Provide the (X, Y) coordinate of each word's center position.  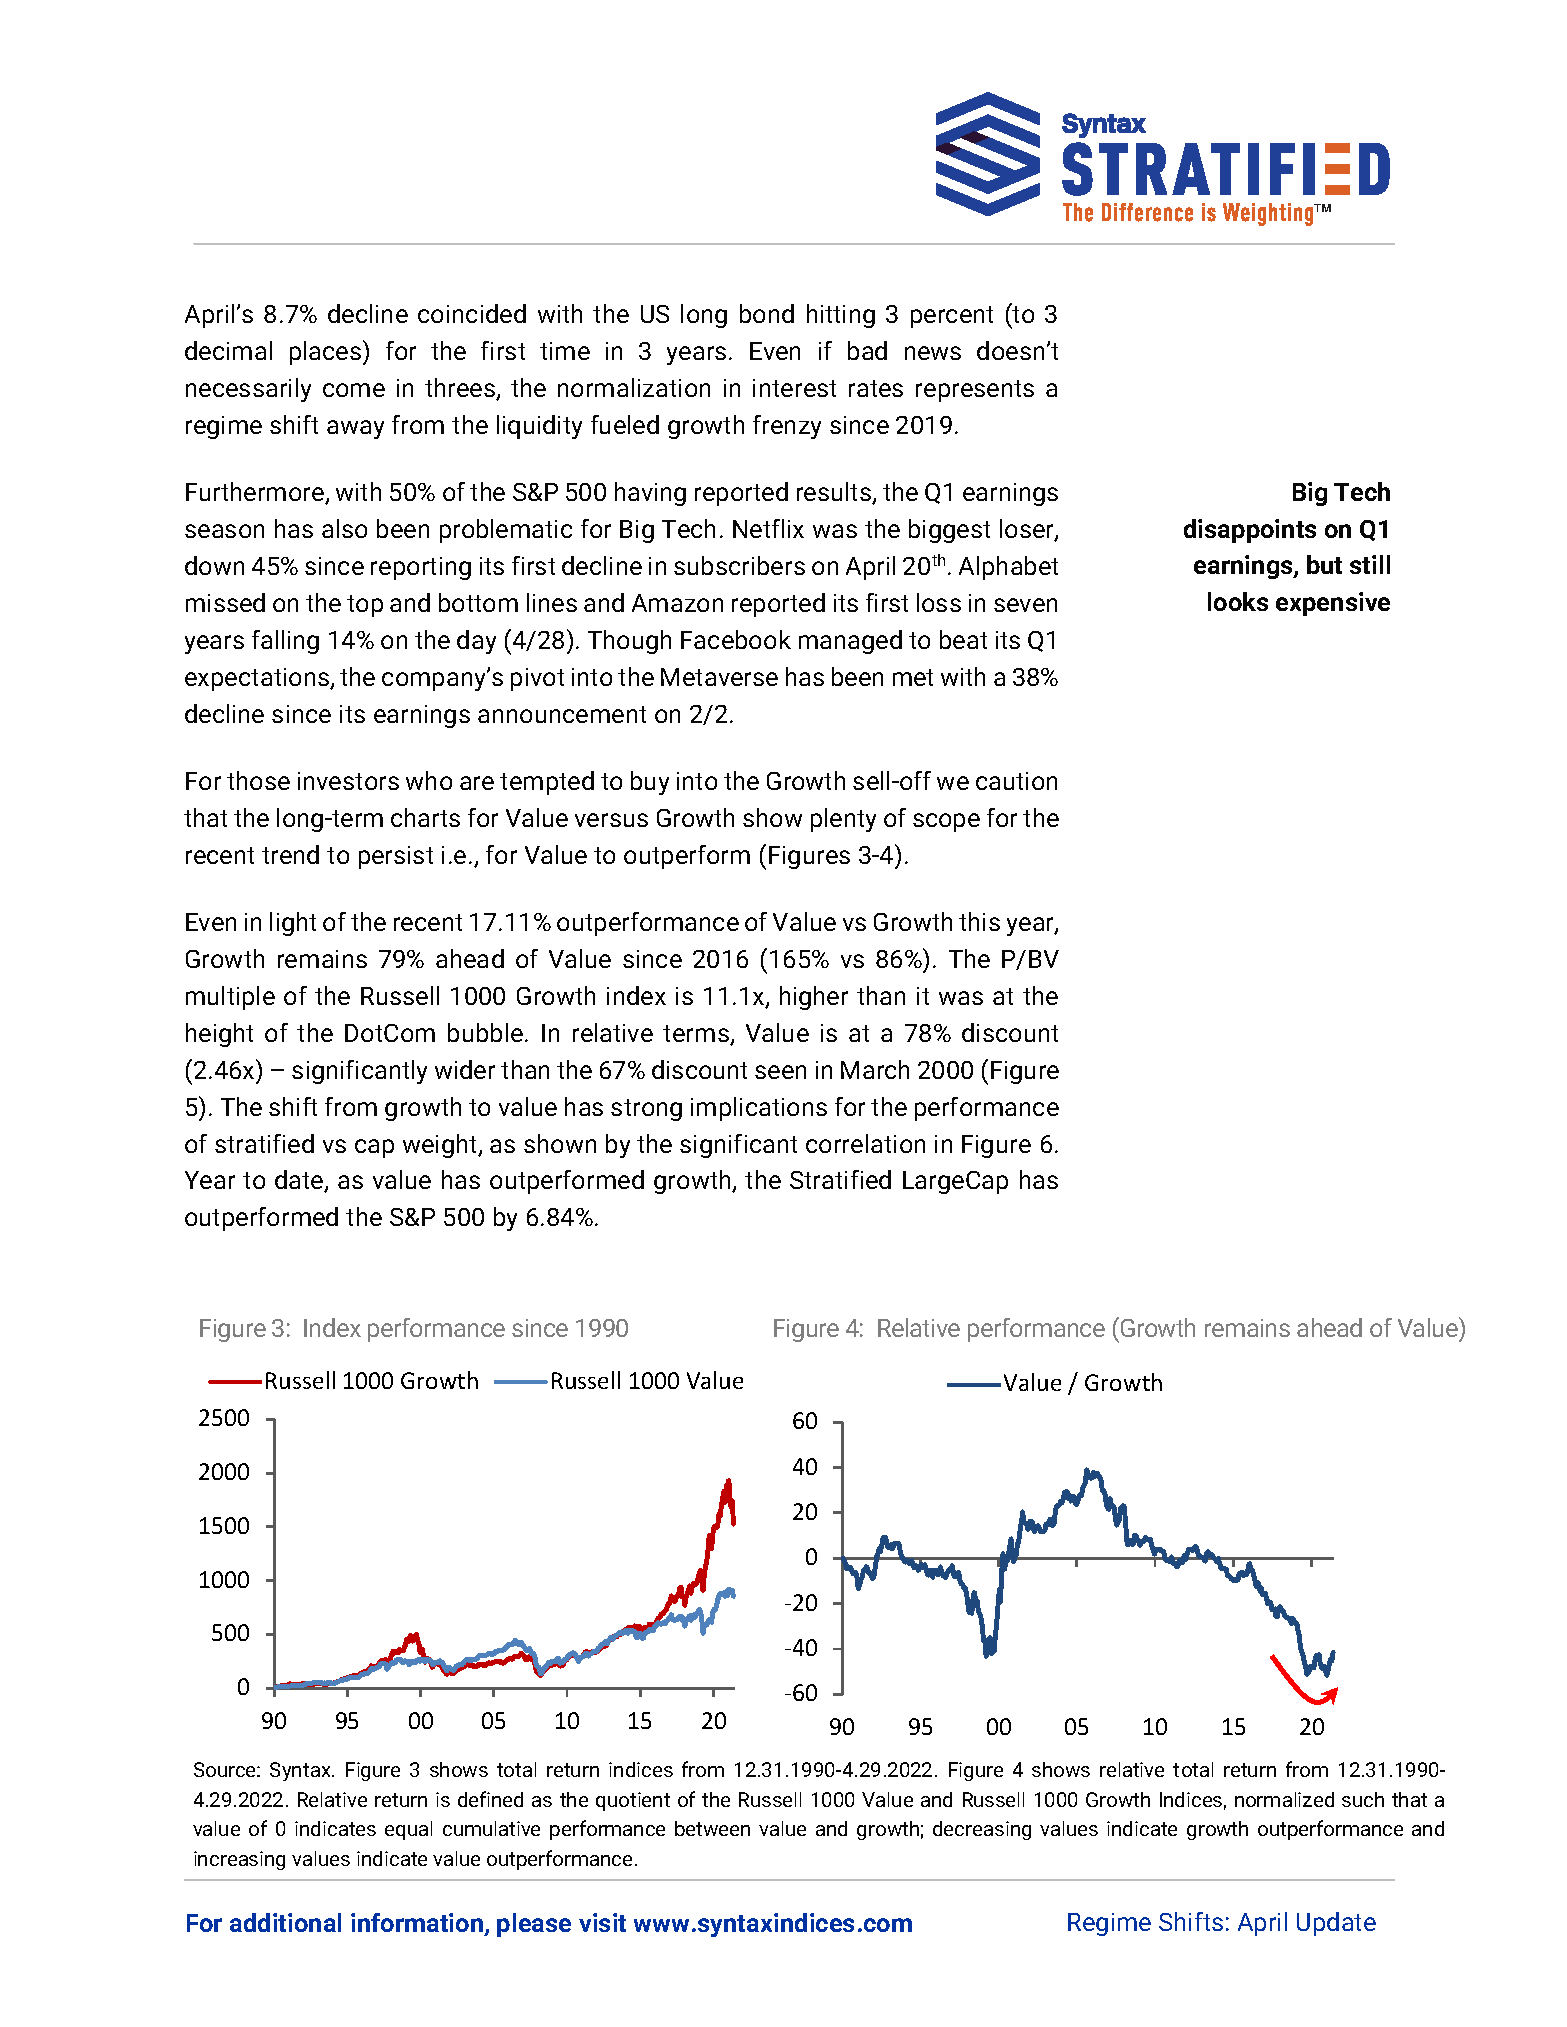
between (712, 1828)
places (327, 352)
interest (794, 388)
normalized (1284, 1799)
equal (408, 1830)
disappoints (1250, 531)
